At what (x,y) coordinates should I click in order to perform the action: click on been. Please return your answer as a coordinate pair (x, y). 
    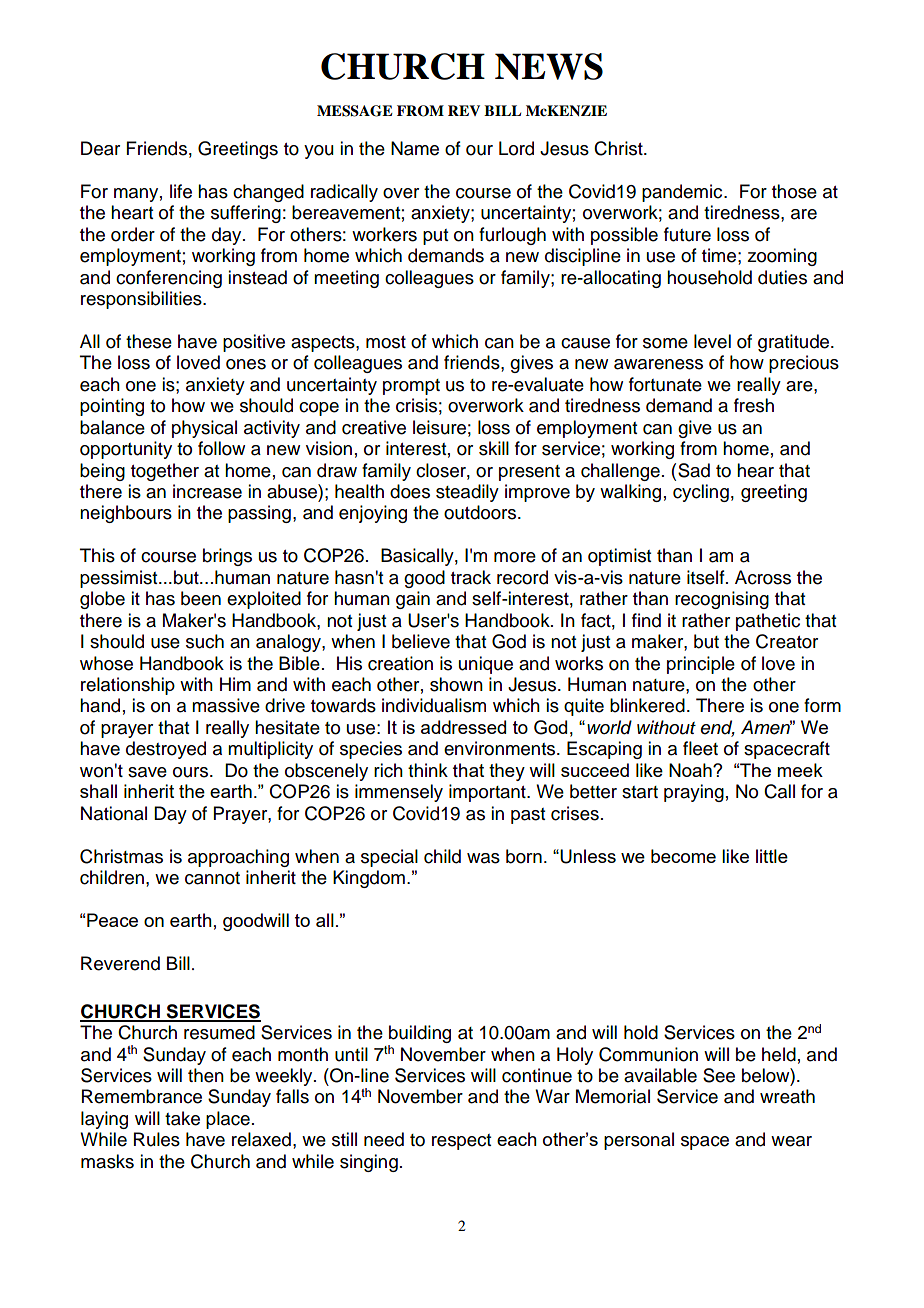
    Looking at the image, I should click on (201, 598).
